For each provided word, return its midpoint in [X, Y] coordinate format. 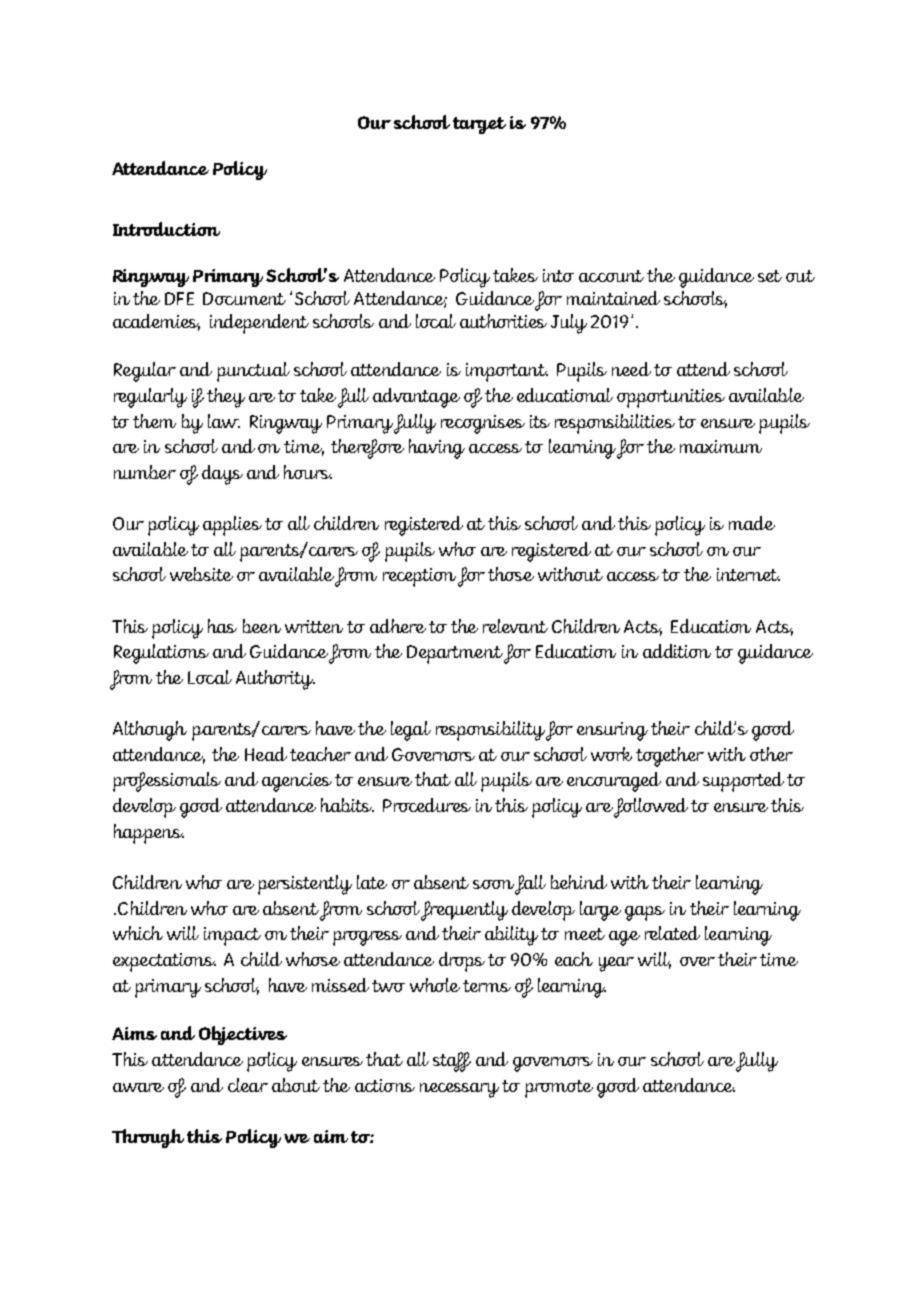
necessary [459, 1090]
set [770, 276]
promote [559, 1089]
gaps [645, 913]
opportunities [671, 398]
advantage [416, 398]
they [226, 398]
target [479, 125]
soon [493, 884]
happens [149, 834]
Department [455, 654]
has [222, 626]
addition [677, 651]
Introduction [166, 229]
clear [248, 1085]
